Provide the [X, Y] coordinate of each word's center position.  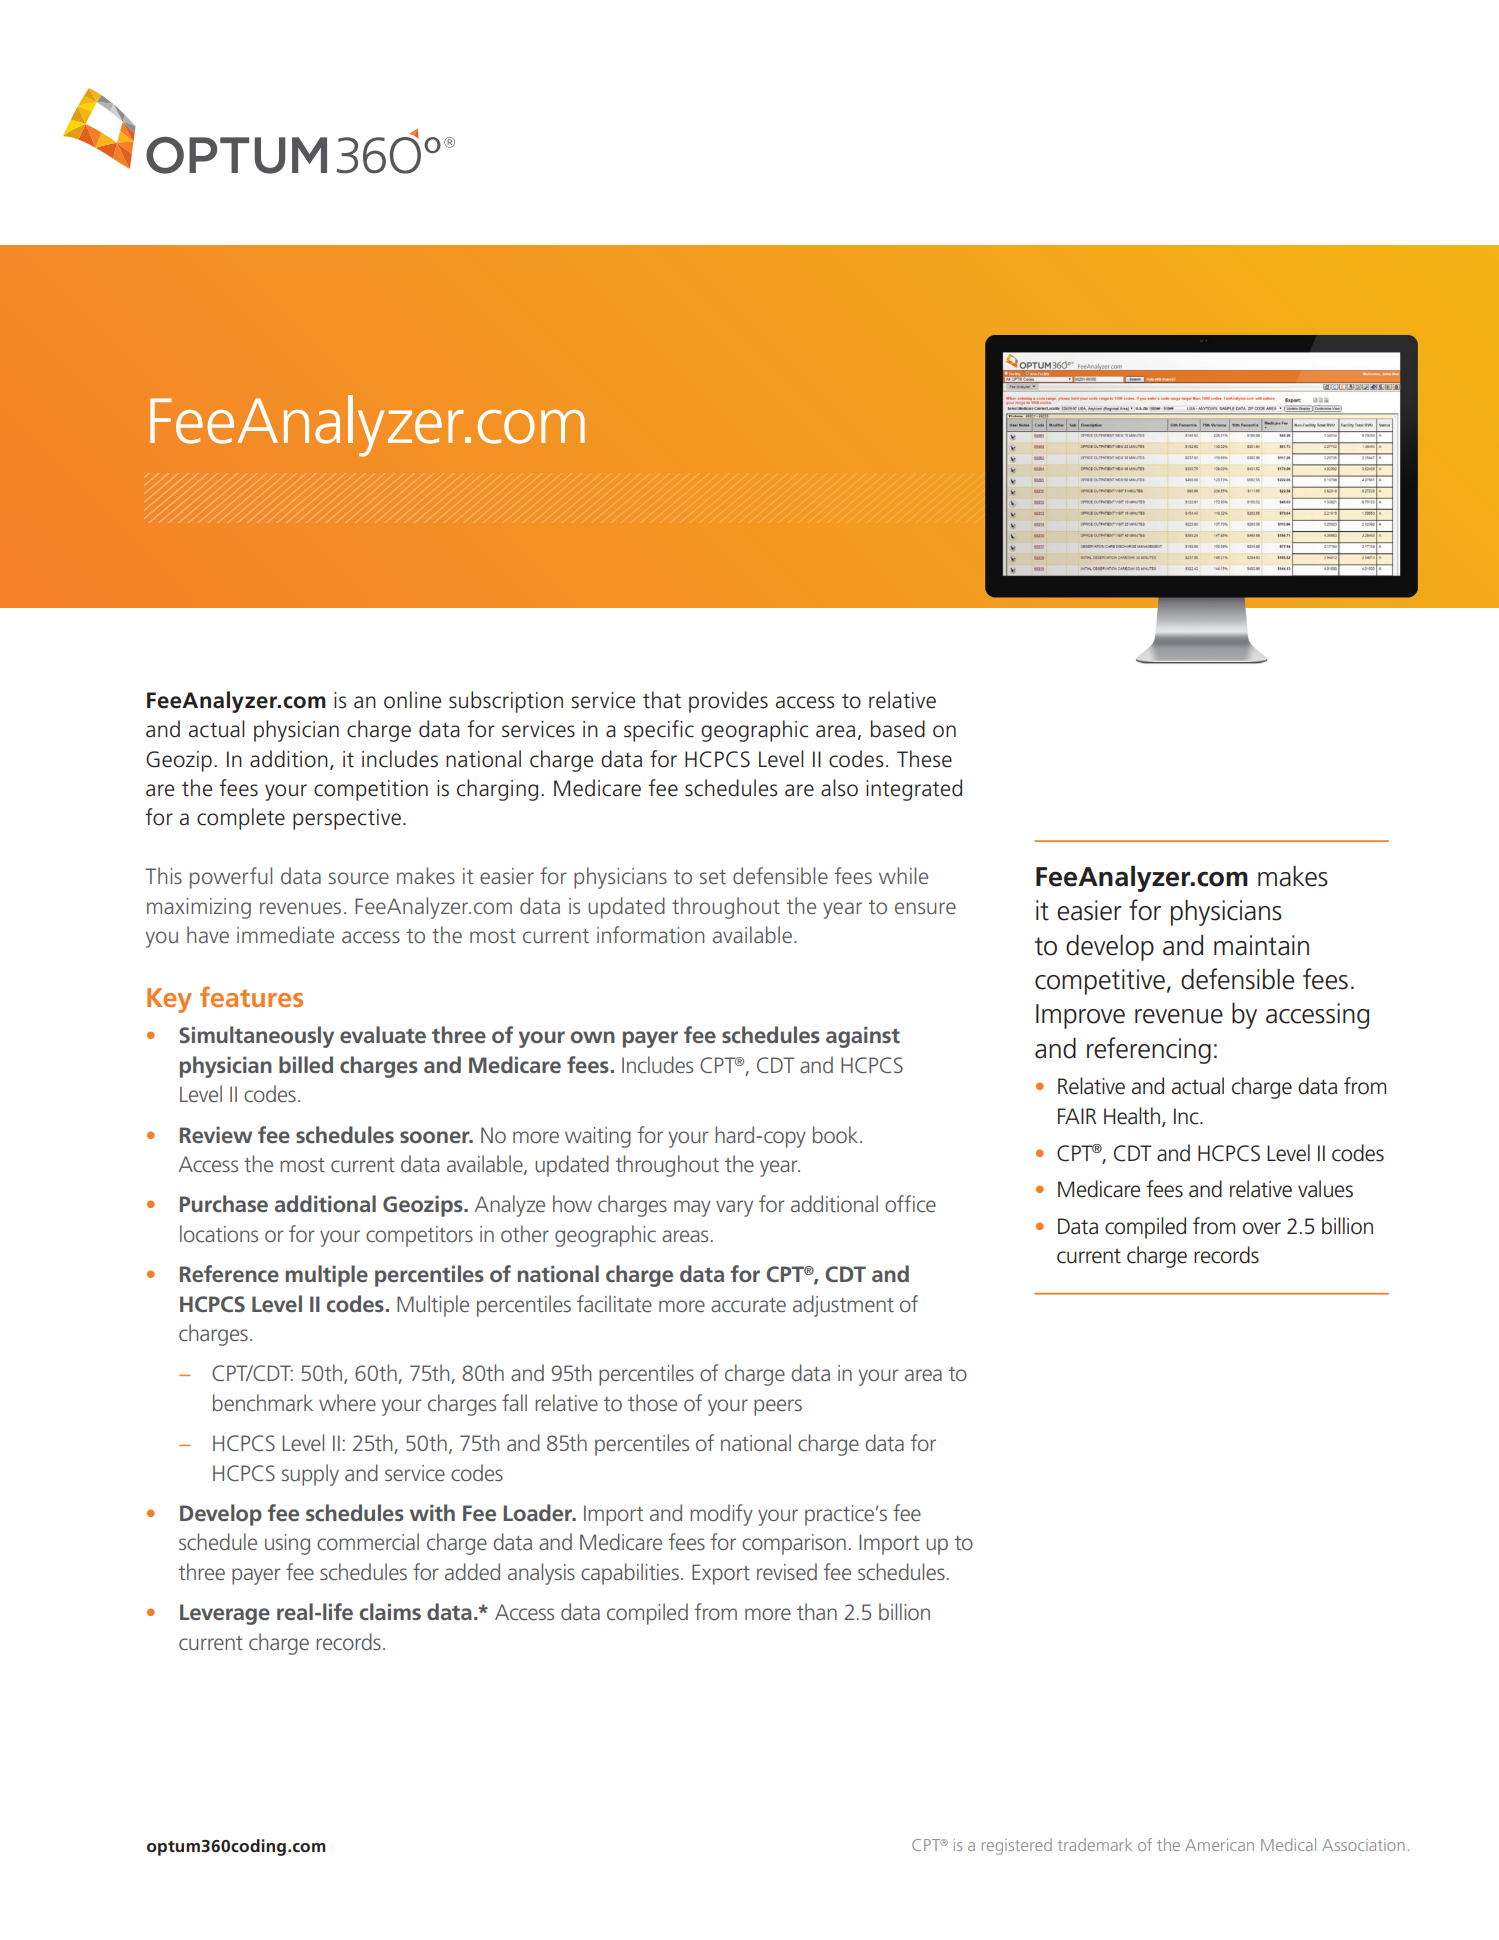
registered [1017, 1846]
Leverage [225, 1614]
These [924, 759]
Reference [229, 1273]
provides [728, 702]
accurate [748, 1305]
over [1262, 1228]
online [412, 700]
